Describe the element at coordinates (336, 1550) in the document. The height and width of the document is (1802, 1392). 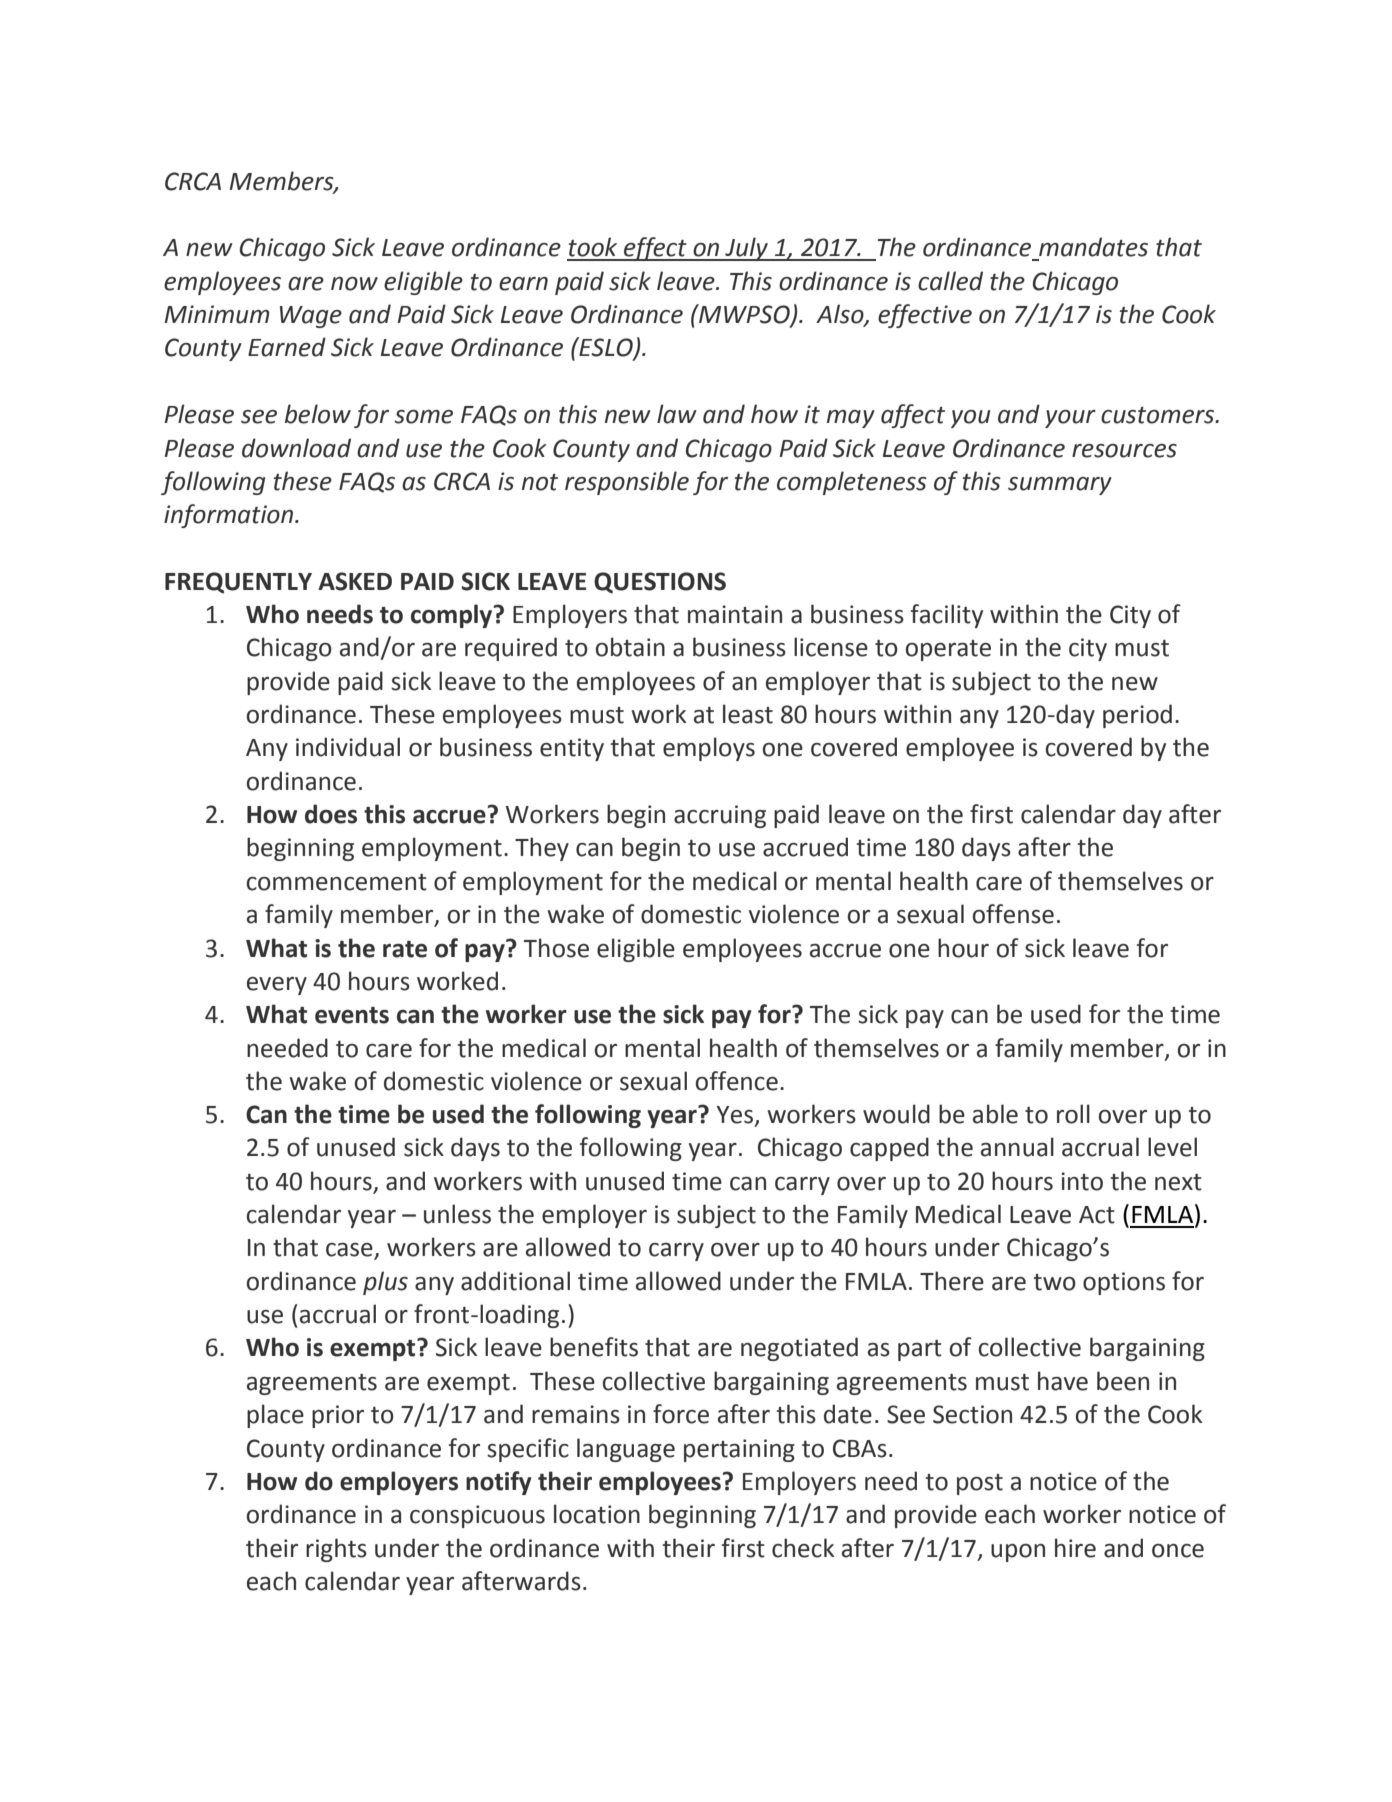
I see `rights` at that location.
